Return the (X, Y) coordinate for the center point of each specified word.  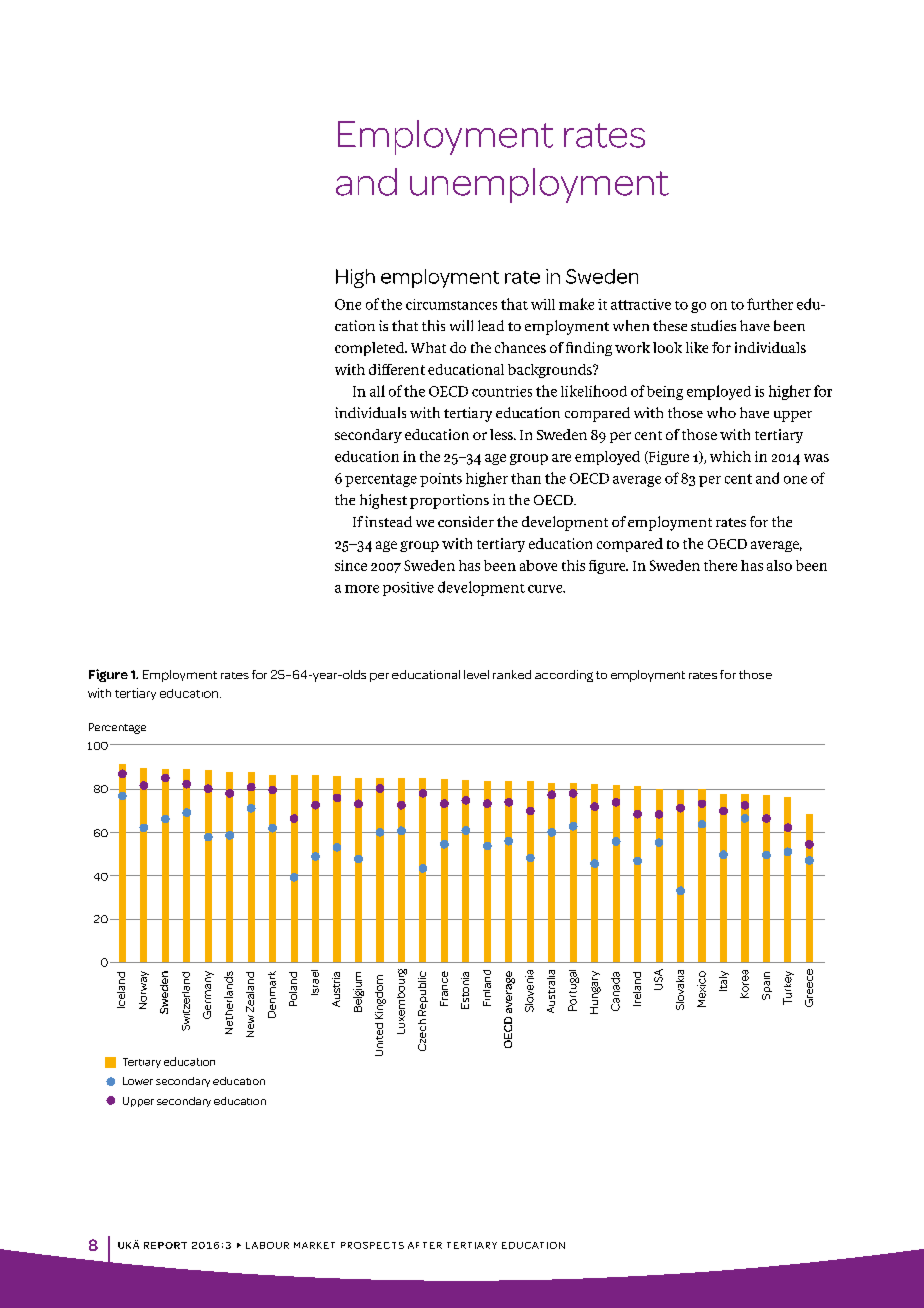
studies (713, 325)
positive (408, 589)
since (351, 565)
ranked (512, 674)
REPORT (165, 1245)
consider (466, 521)
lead (491, 325)
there (720, 565)
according (564, 676)
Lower (138, 1081)
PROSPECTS (372, 1245)
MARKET (314, 1245)
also (779, 565)
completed (371, 349)
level (476, 674)
